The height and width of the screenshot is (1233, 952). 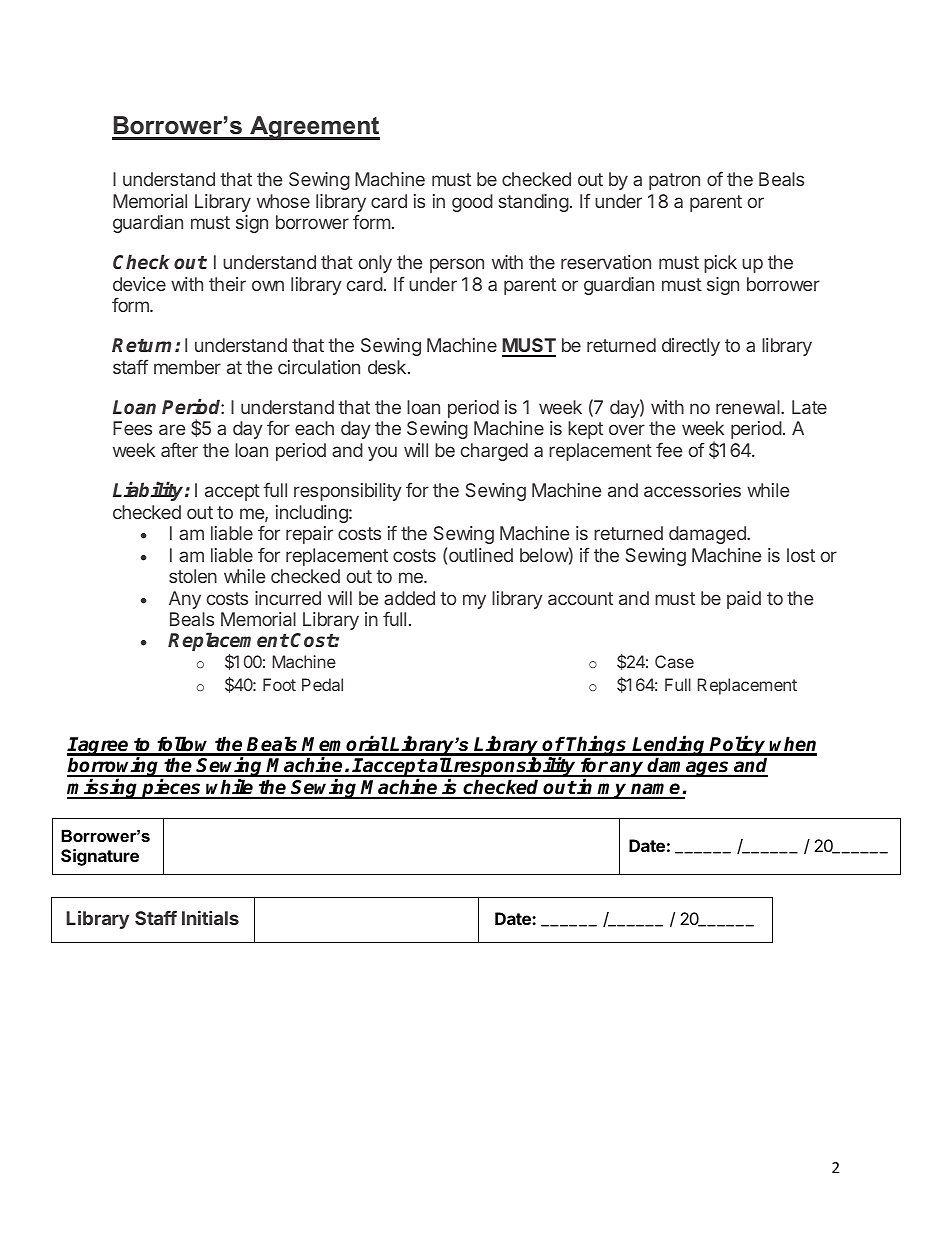 What do you see at coordinates (409, 598) in the screenshot?
I see `added` at bounding box center [409, 598].
